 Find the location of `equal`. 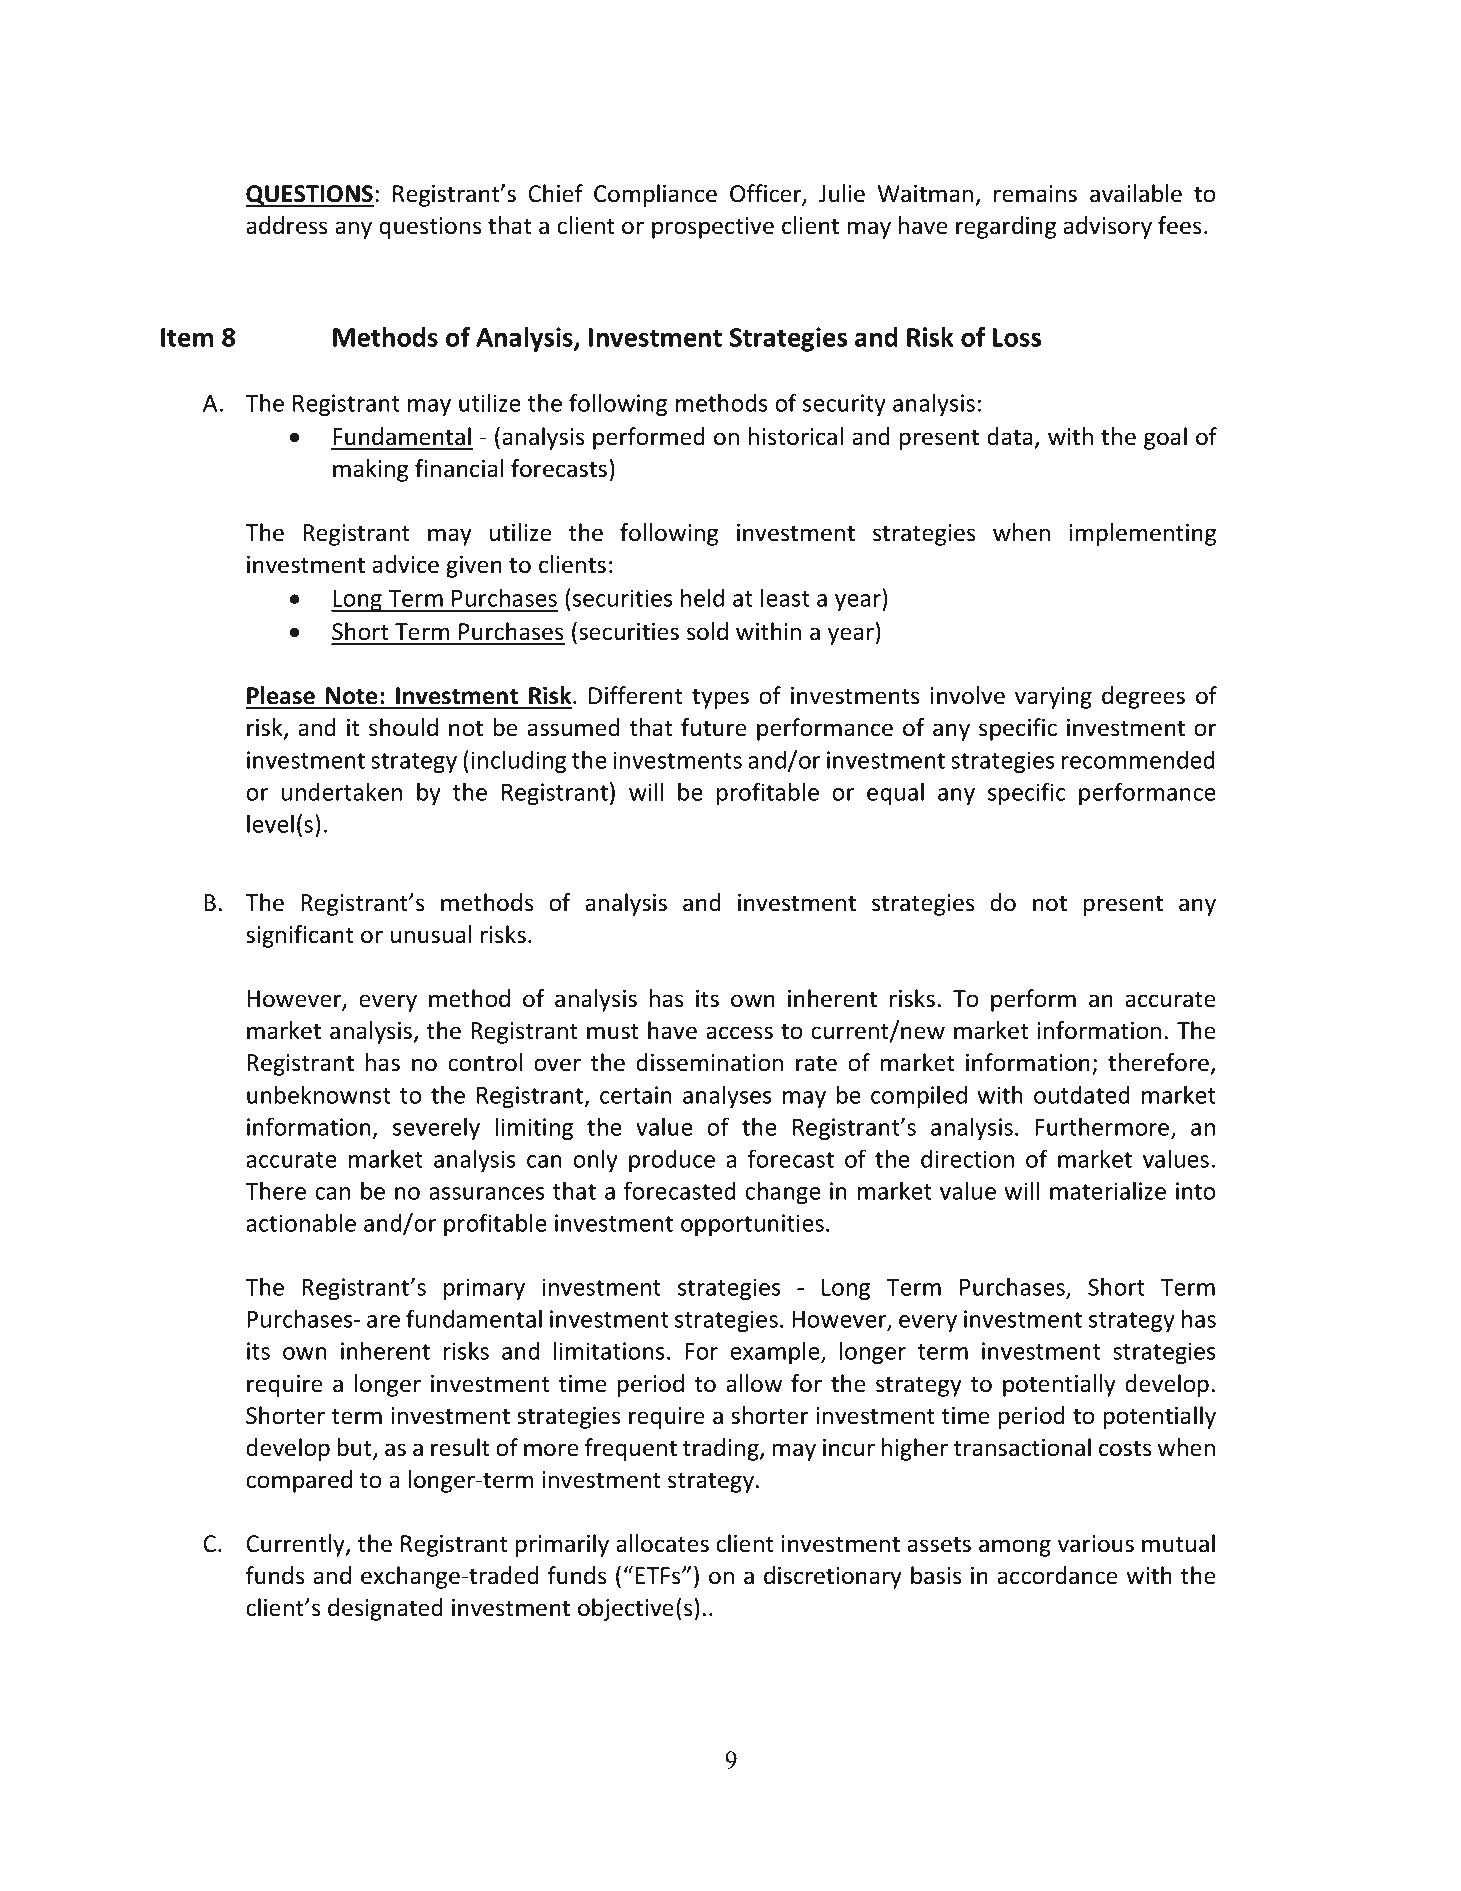

equal is located at coordinates (895, 793).
